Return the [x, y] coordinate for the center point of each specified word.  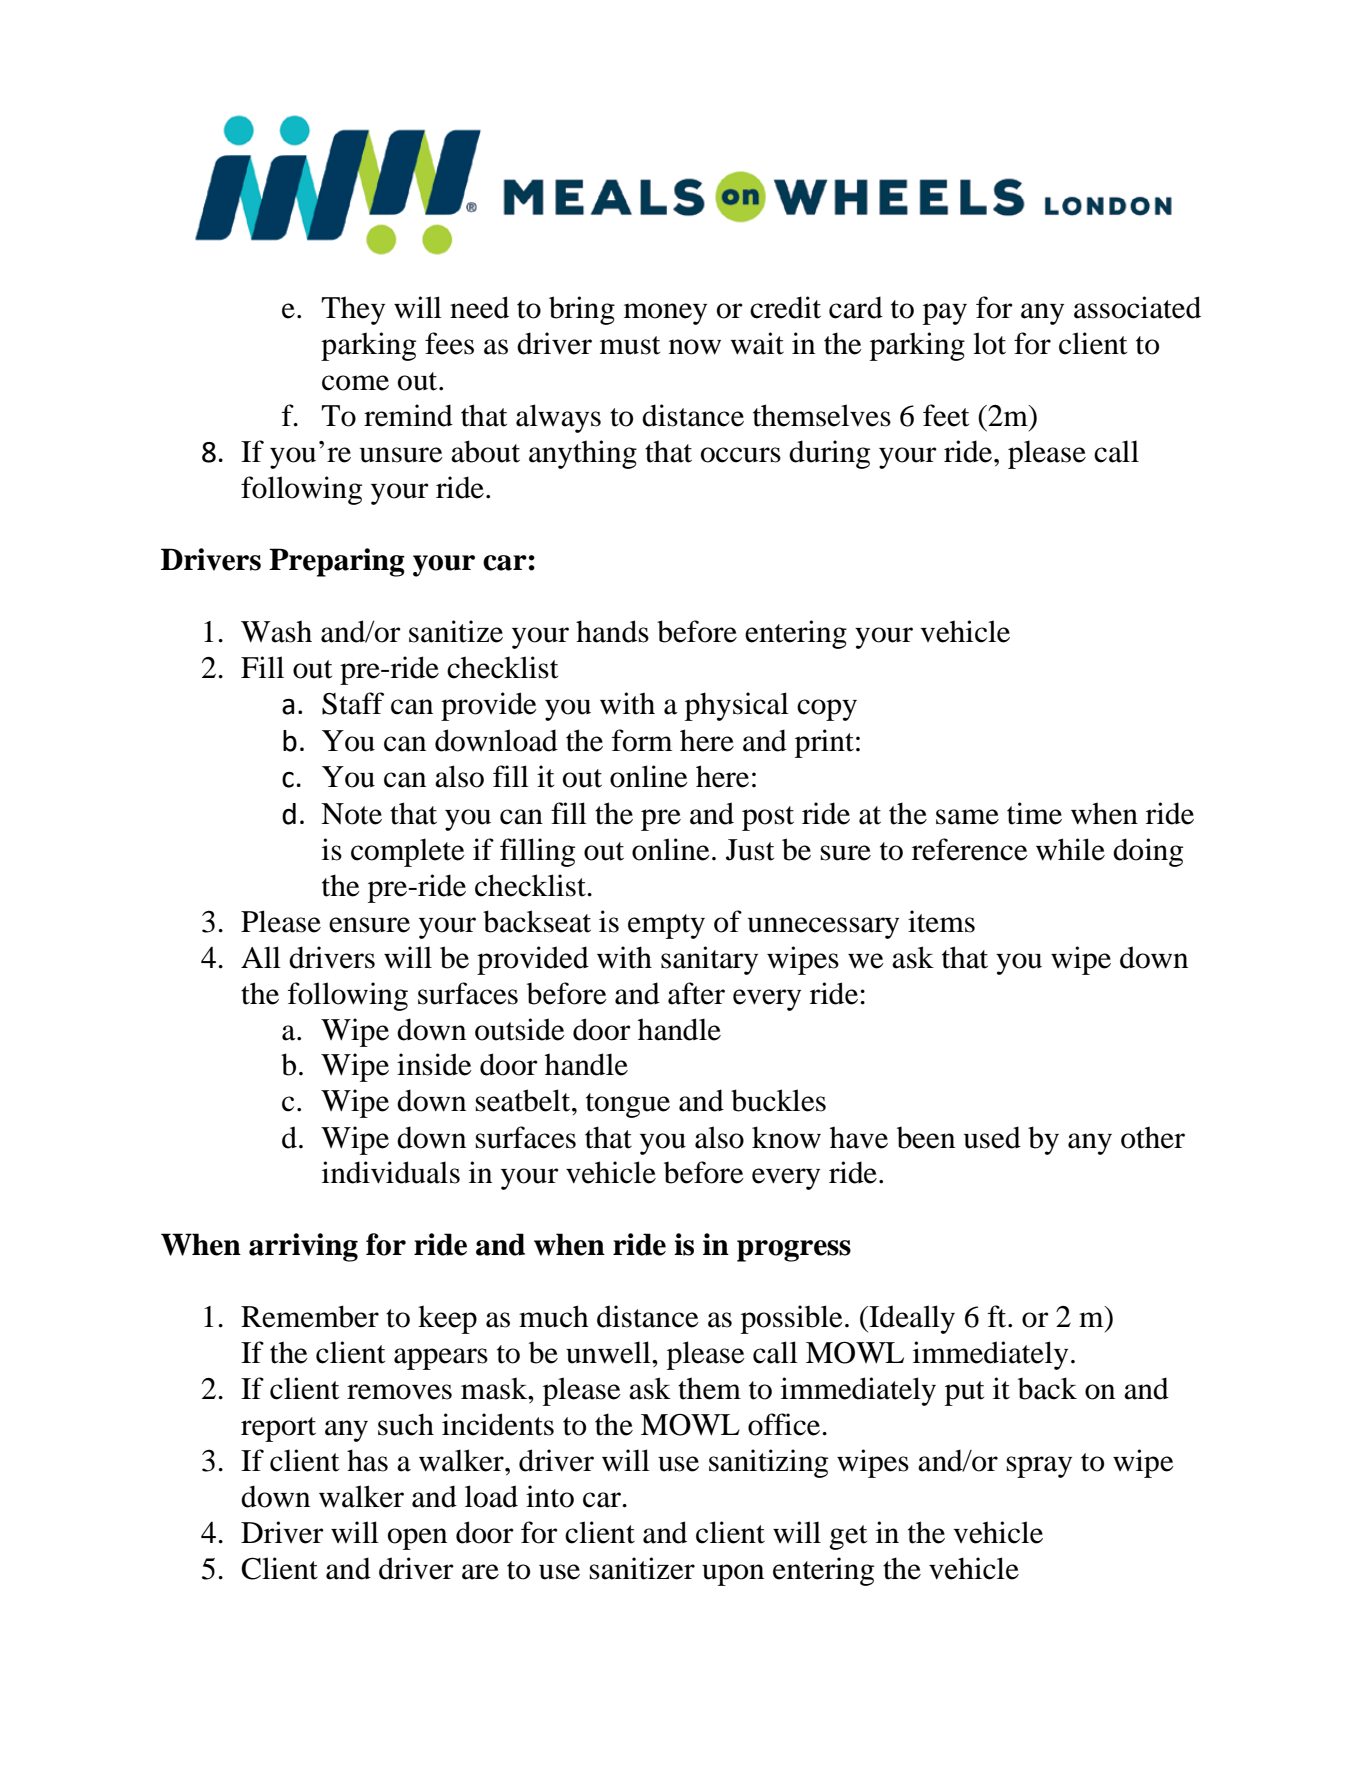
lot [989, 343]
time [1034, 813]
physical [737, 706]
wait [757, 343]
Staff [353, 703]
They [353, 310]
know [786, 1137]
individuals [391, 1172]
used [992, 1137]
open [417, 1539]
